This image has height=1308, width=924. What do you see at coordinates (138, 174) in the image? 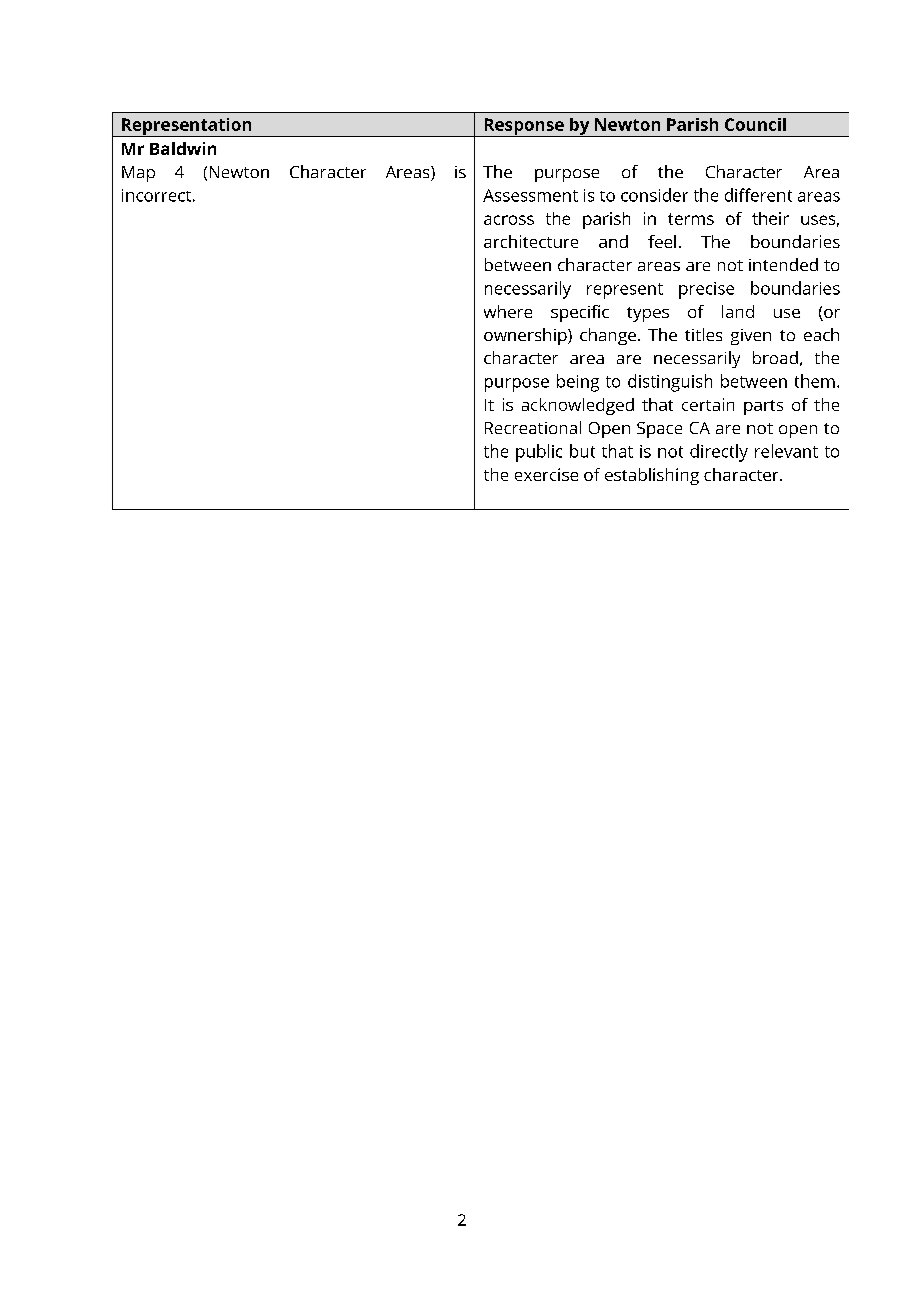
I see `Map` at bounding box center [138, 174].
